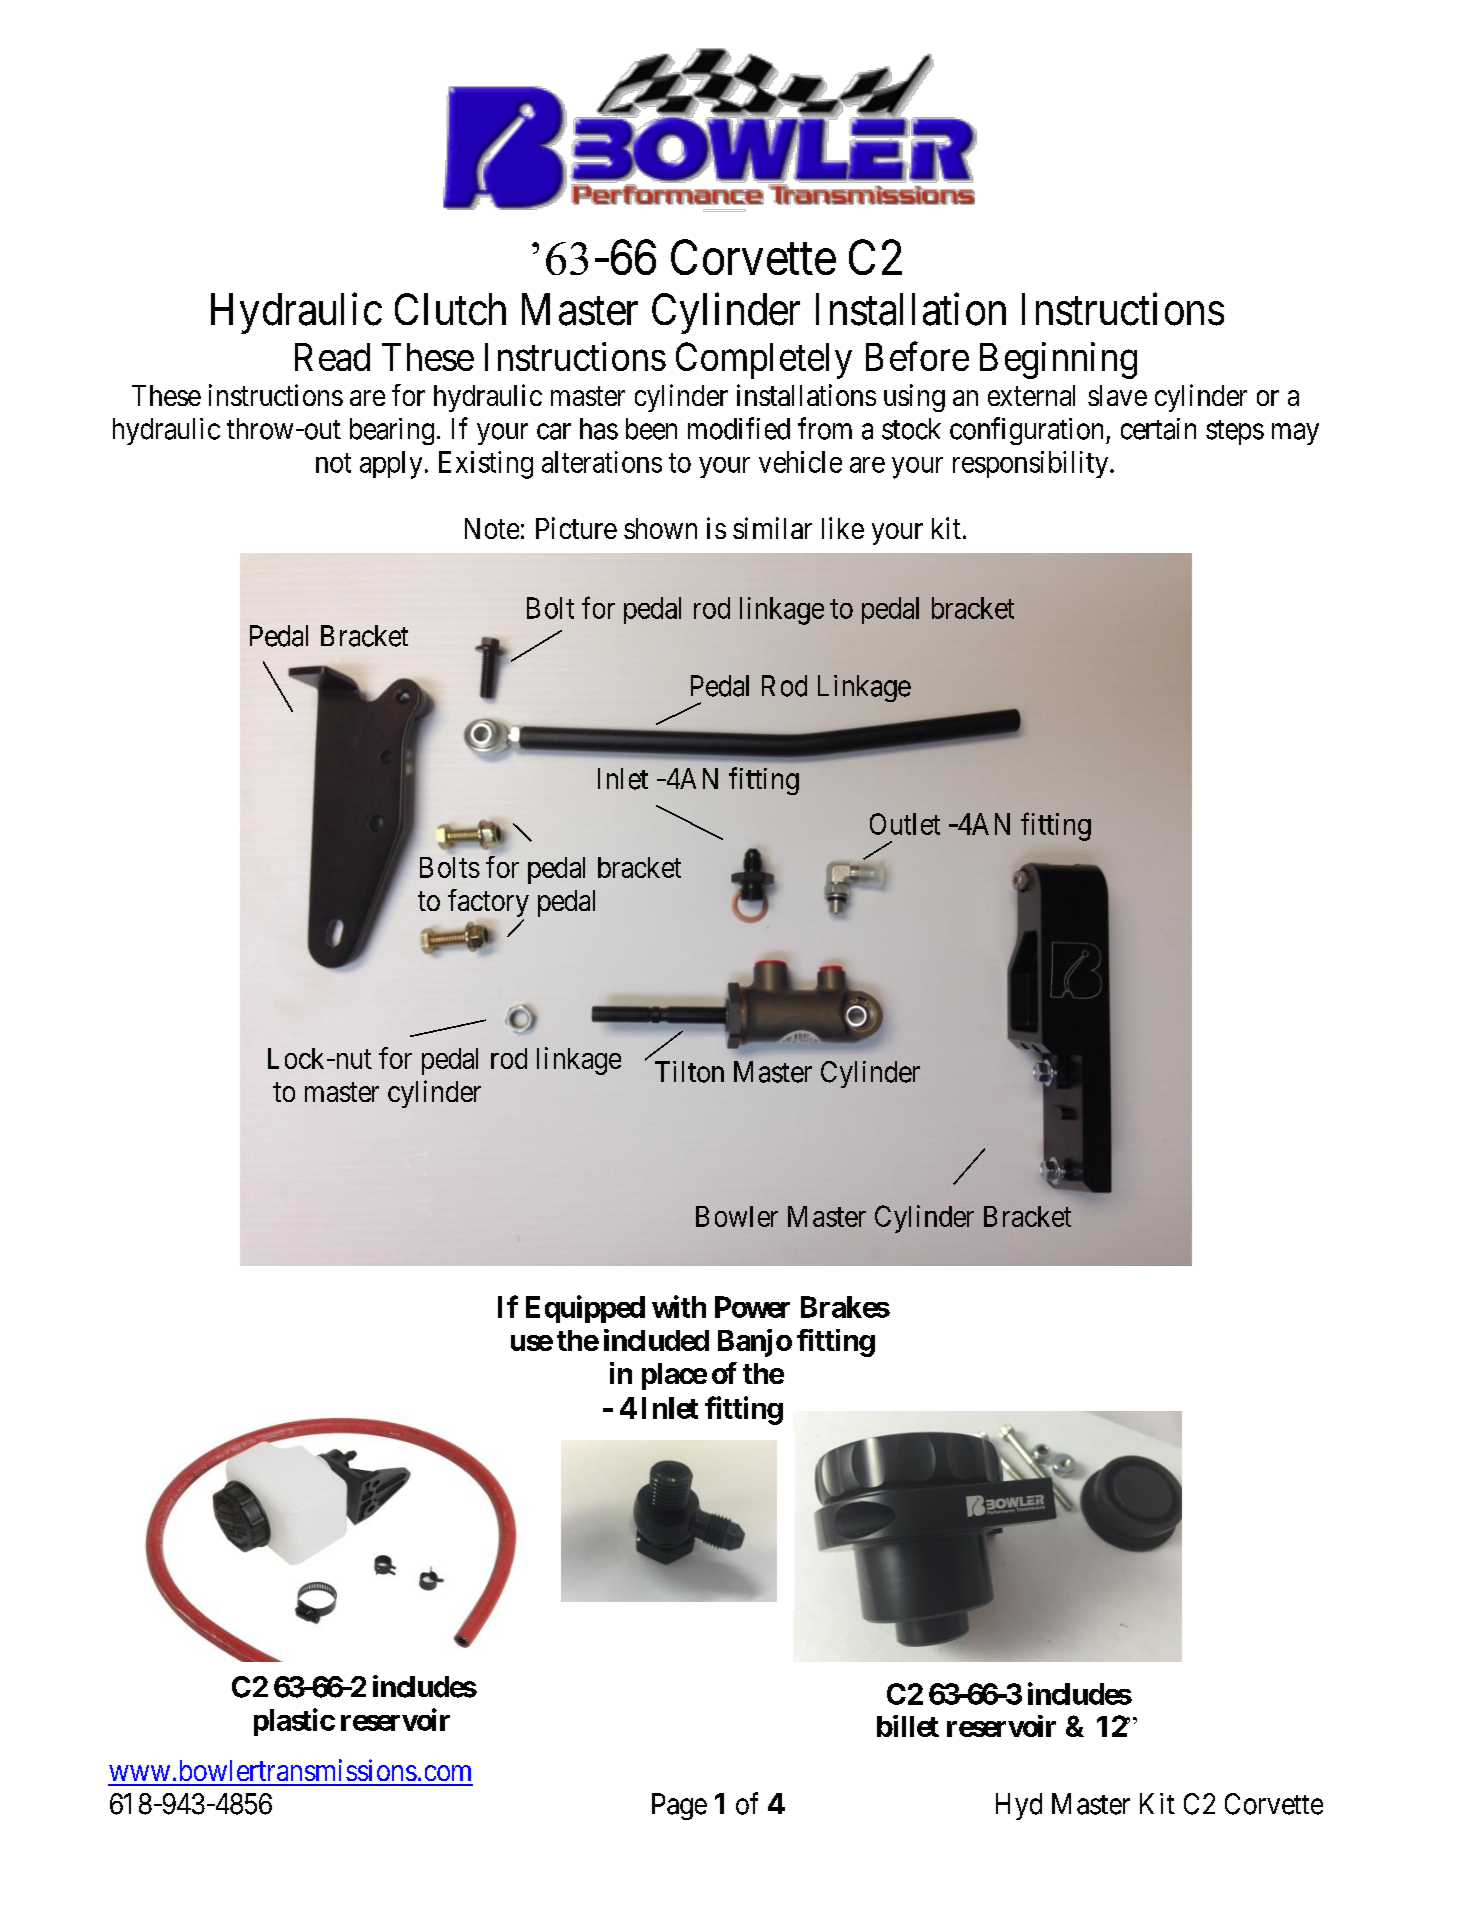 The width and height of the page is (1474, 1908). I want to click on Page, so click(679, 1806).
